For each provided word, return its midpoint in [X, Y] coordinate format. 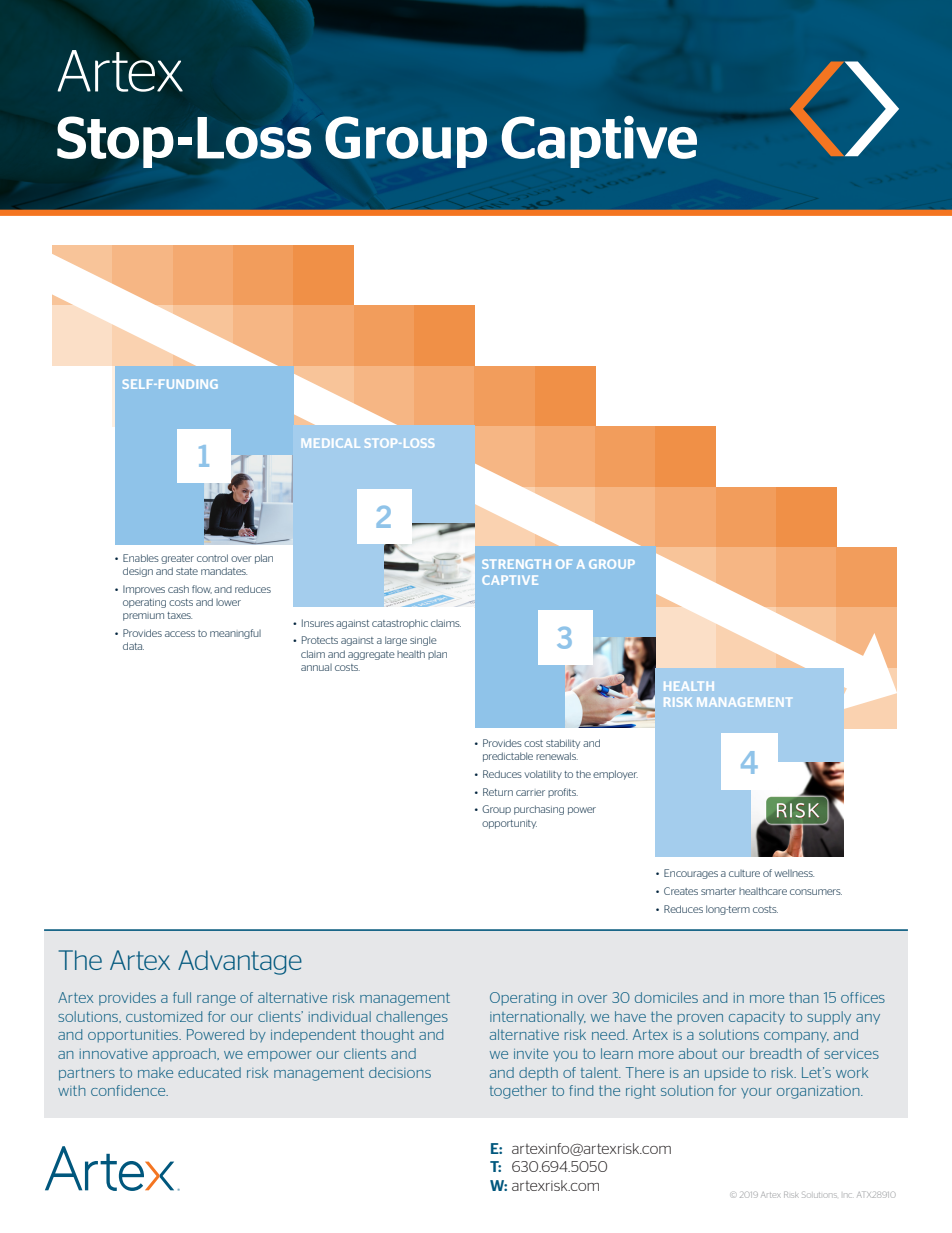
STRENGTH [516, 564]
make [155, 1072]
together [518, 1092]
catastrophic [400, 624]
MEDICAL [331, 443]
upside [727, 1074]
